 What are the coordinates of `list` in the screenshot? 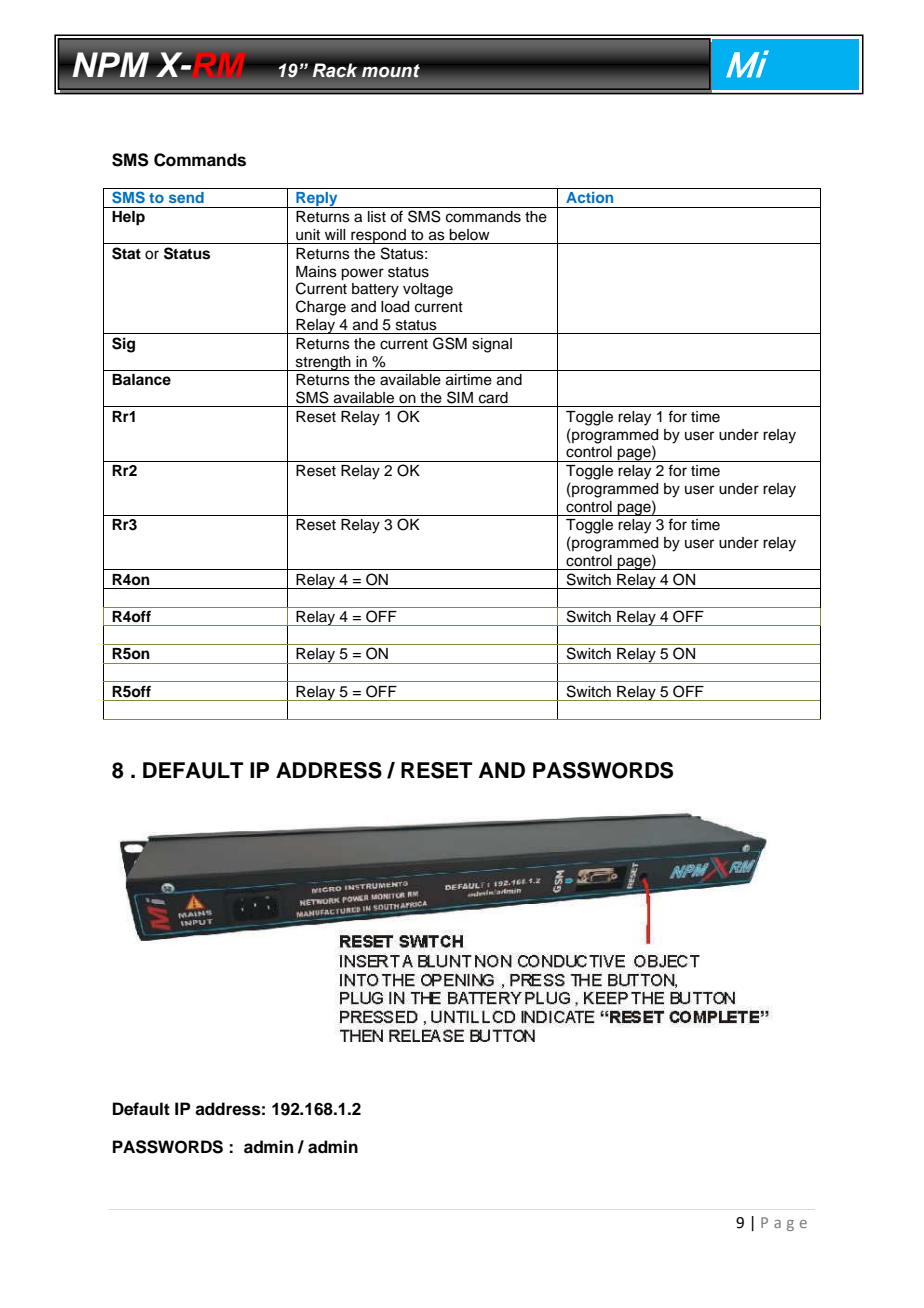 It's located at (377, 217).
